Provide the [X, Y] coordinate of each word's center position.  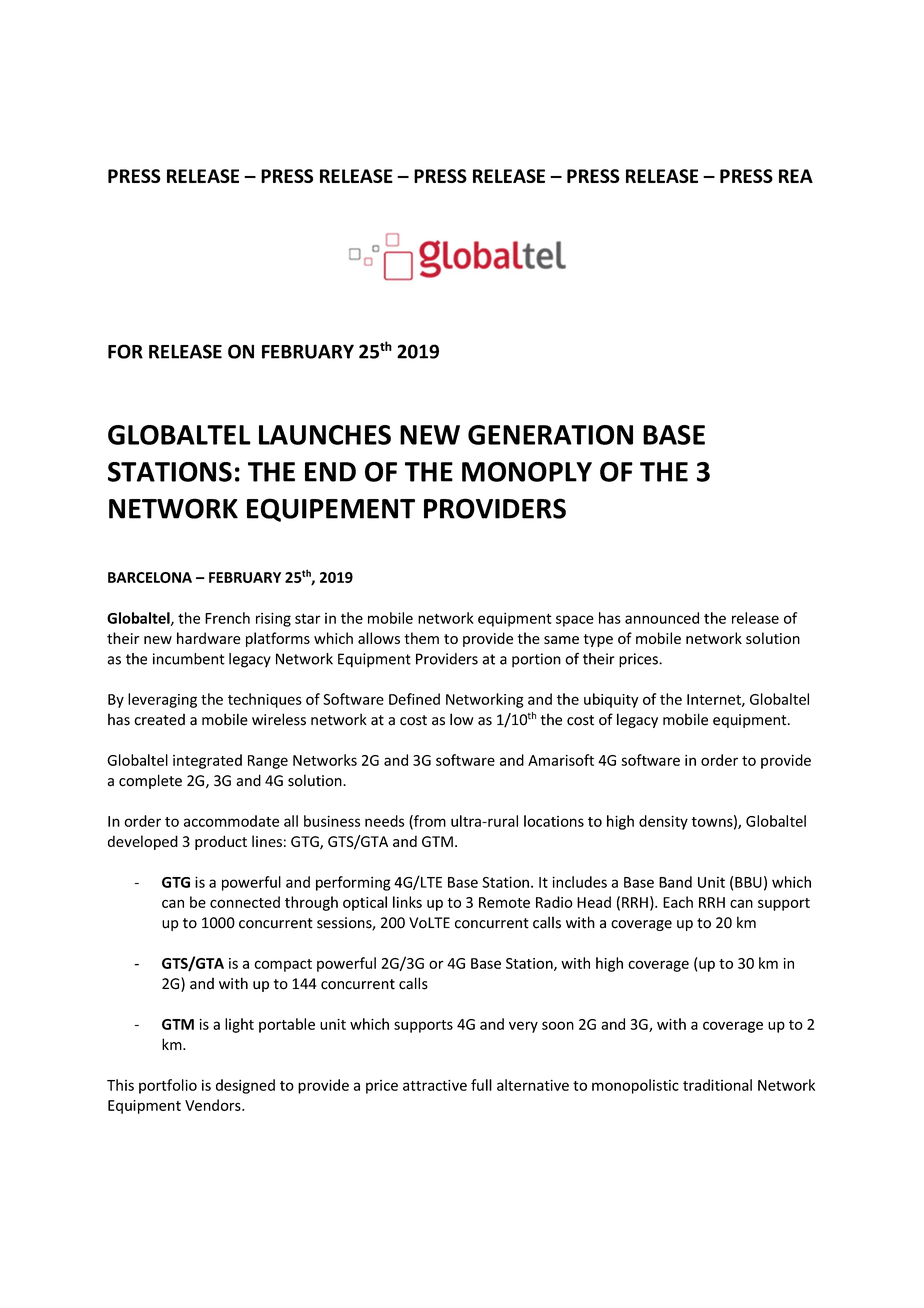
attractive [435, 1085]
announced [662, 618]
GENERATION [550, 435]
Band [675, 882]
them [421, 638]
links [407, 902]
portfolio [168, 1086]
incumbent [189, 659]
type [598, 640]
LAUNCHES [325, 435]
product [221, 842]
